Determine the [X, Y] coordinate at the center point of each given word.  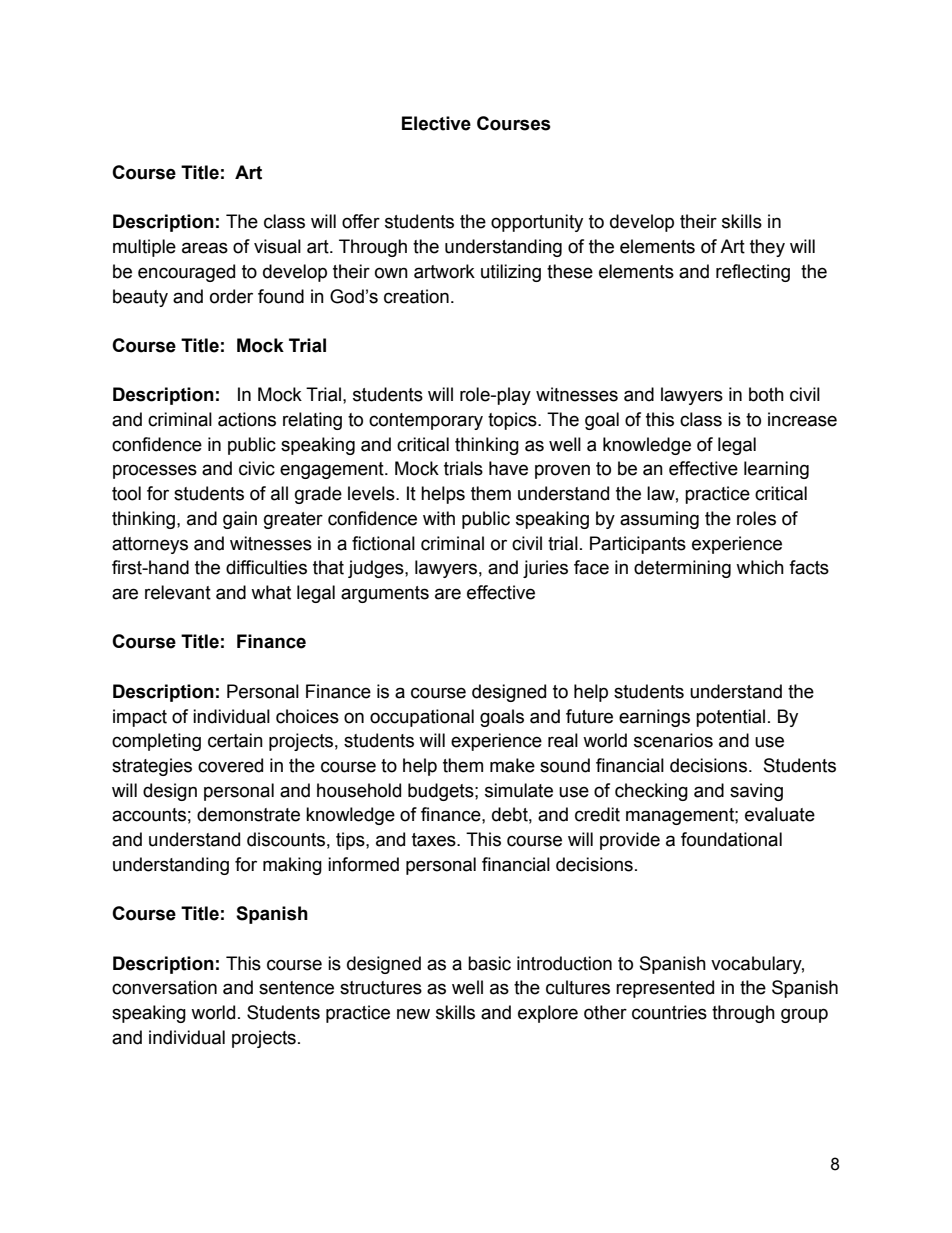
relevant [178, 592]
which [760, 567]
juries [545, 569]
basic [489, 963]
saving [756, 792]
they [767, 248]
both [766, 394]
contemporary [426, 421]
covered [230, 765]
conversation [164, 987]
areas [205, 248]
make [512, 765]
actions [247, 419]
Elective [436, 123]
